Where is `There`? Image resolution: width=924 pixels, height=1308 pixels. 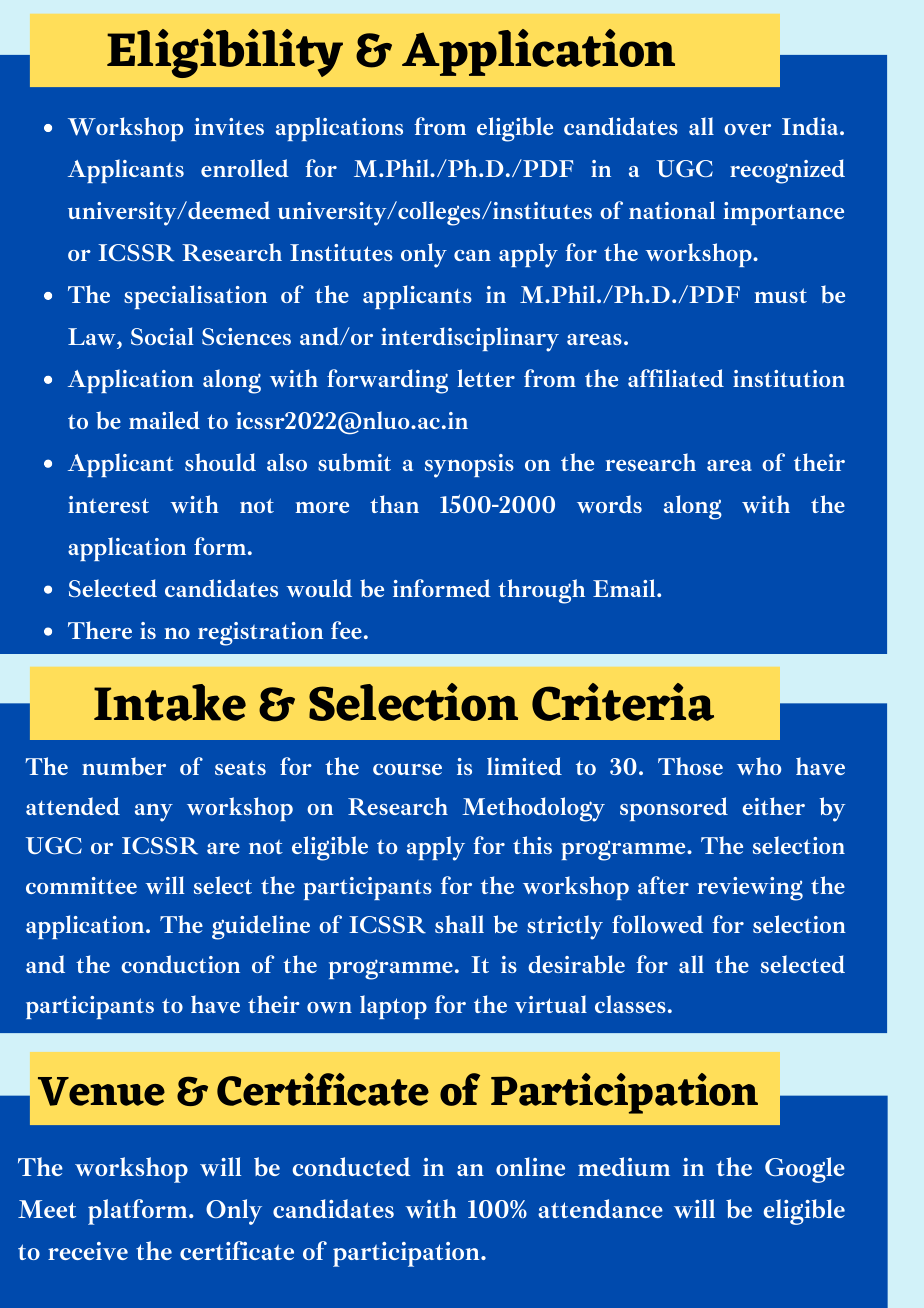 There is located at coordinates (100, 630).
